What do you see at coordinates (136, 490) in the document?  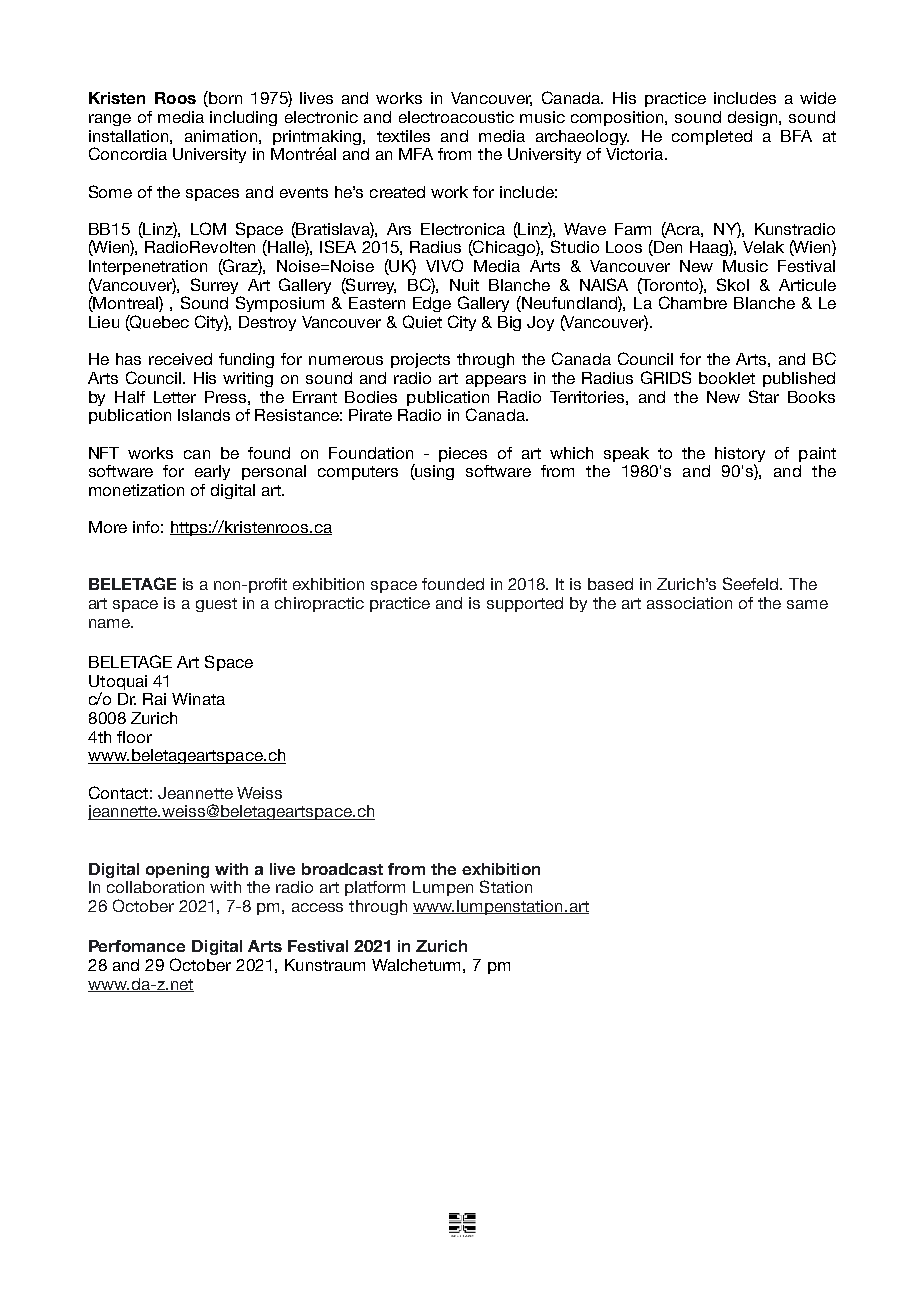 I see `monetization` at bounding box center [136, 490].
